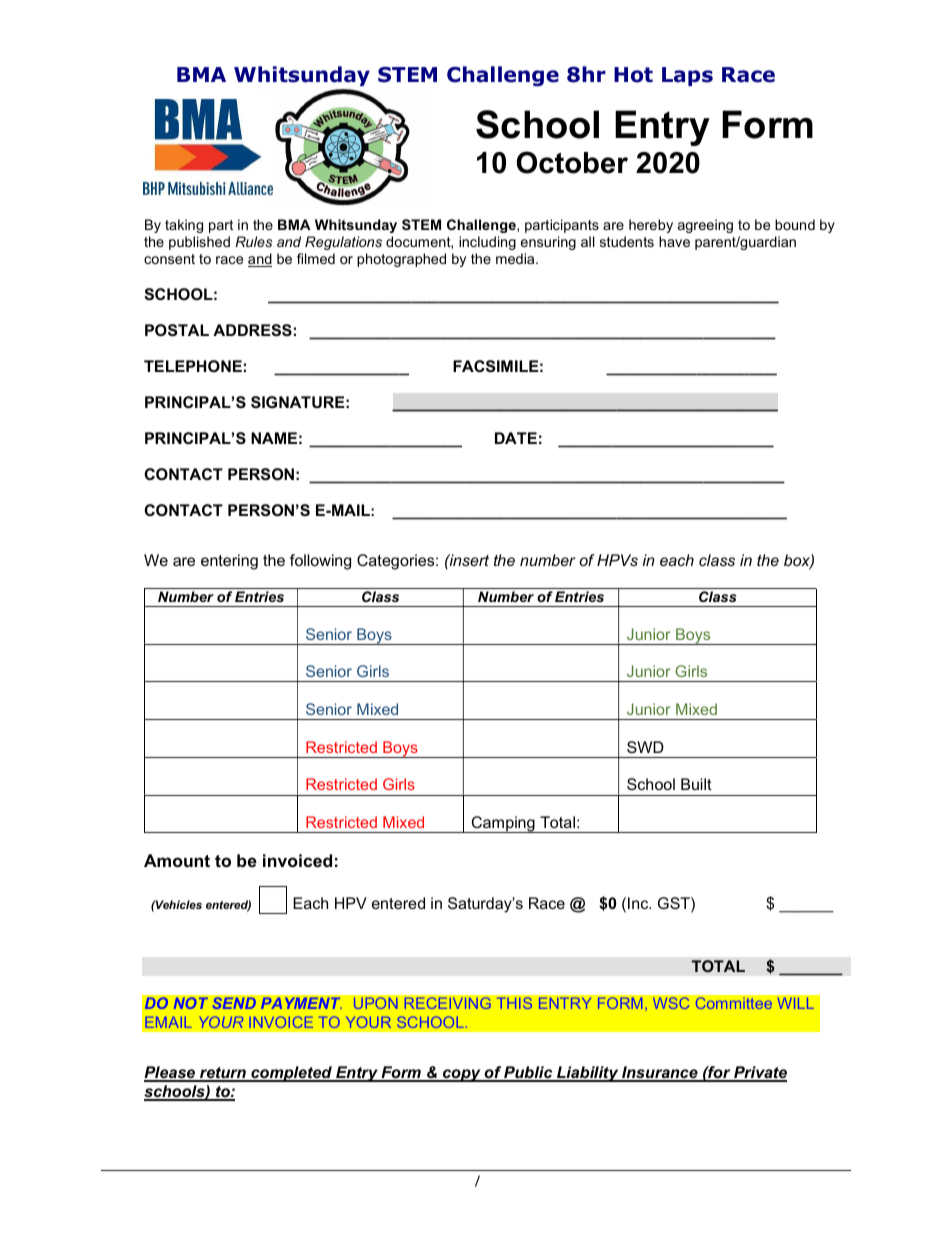  I want to click on copy, so click(462, 1075).
